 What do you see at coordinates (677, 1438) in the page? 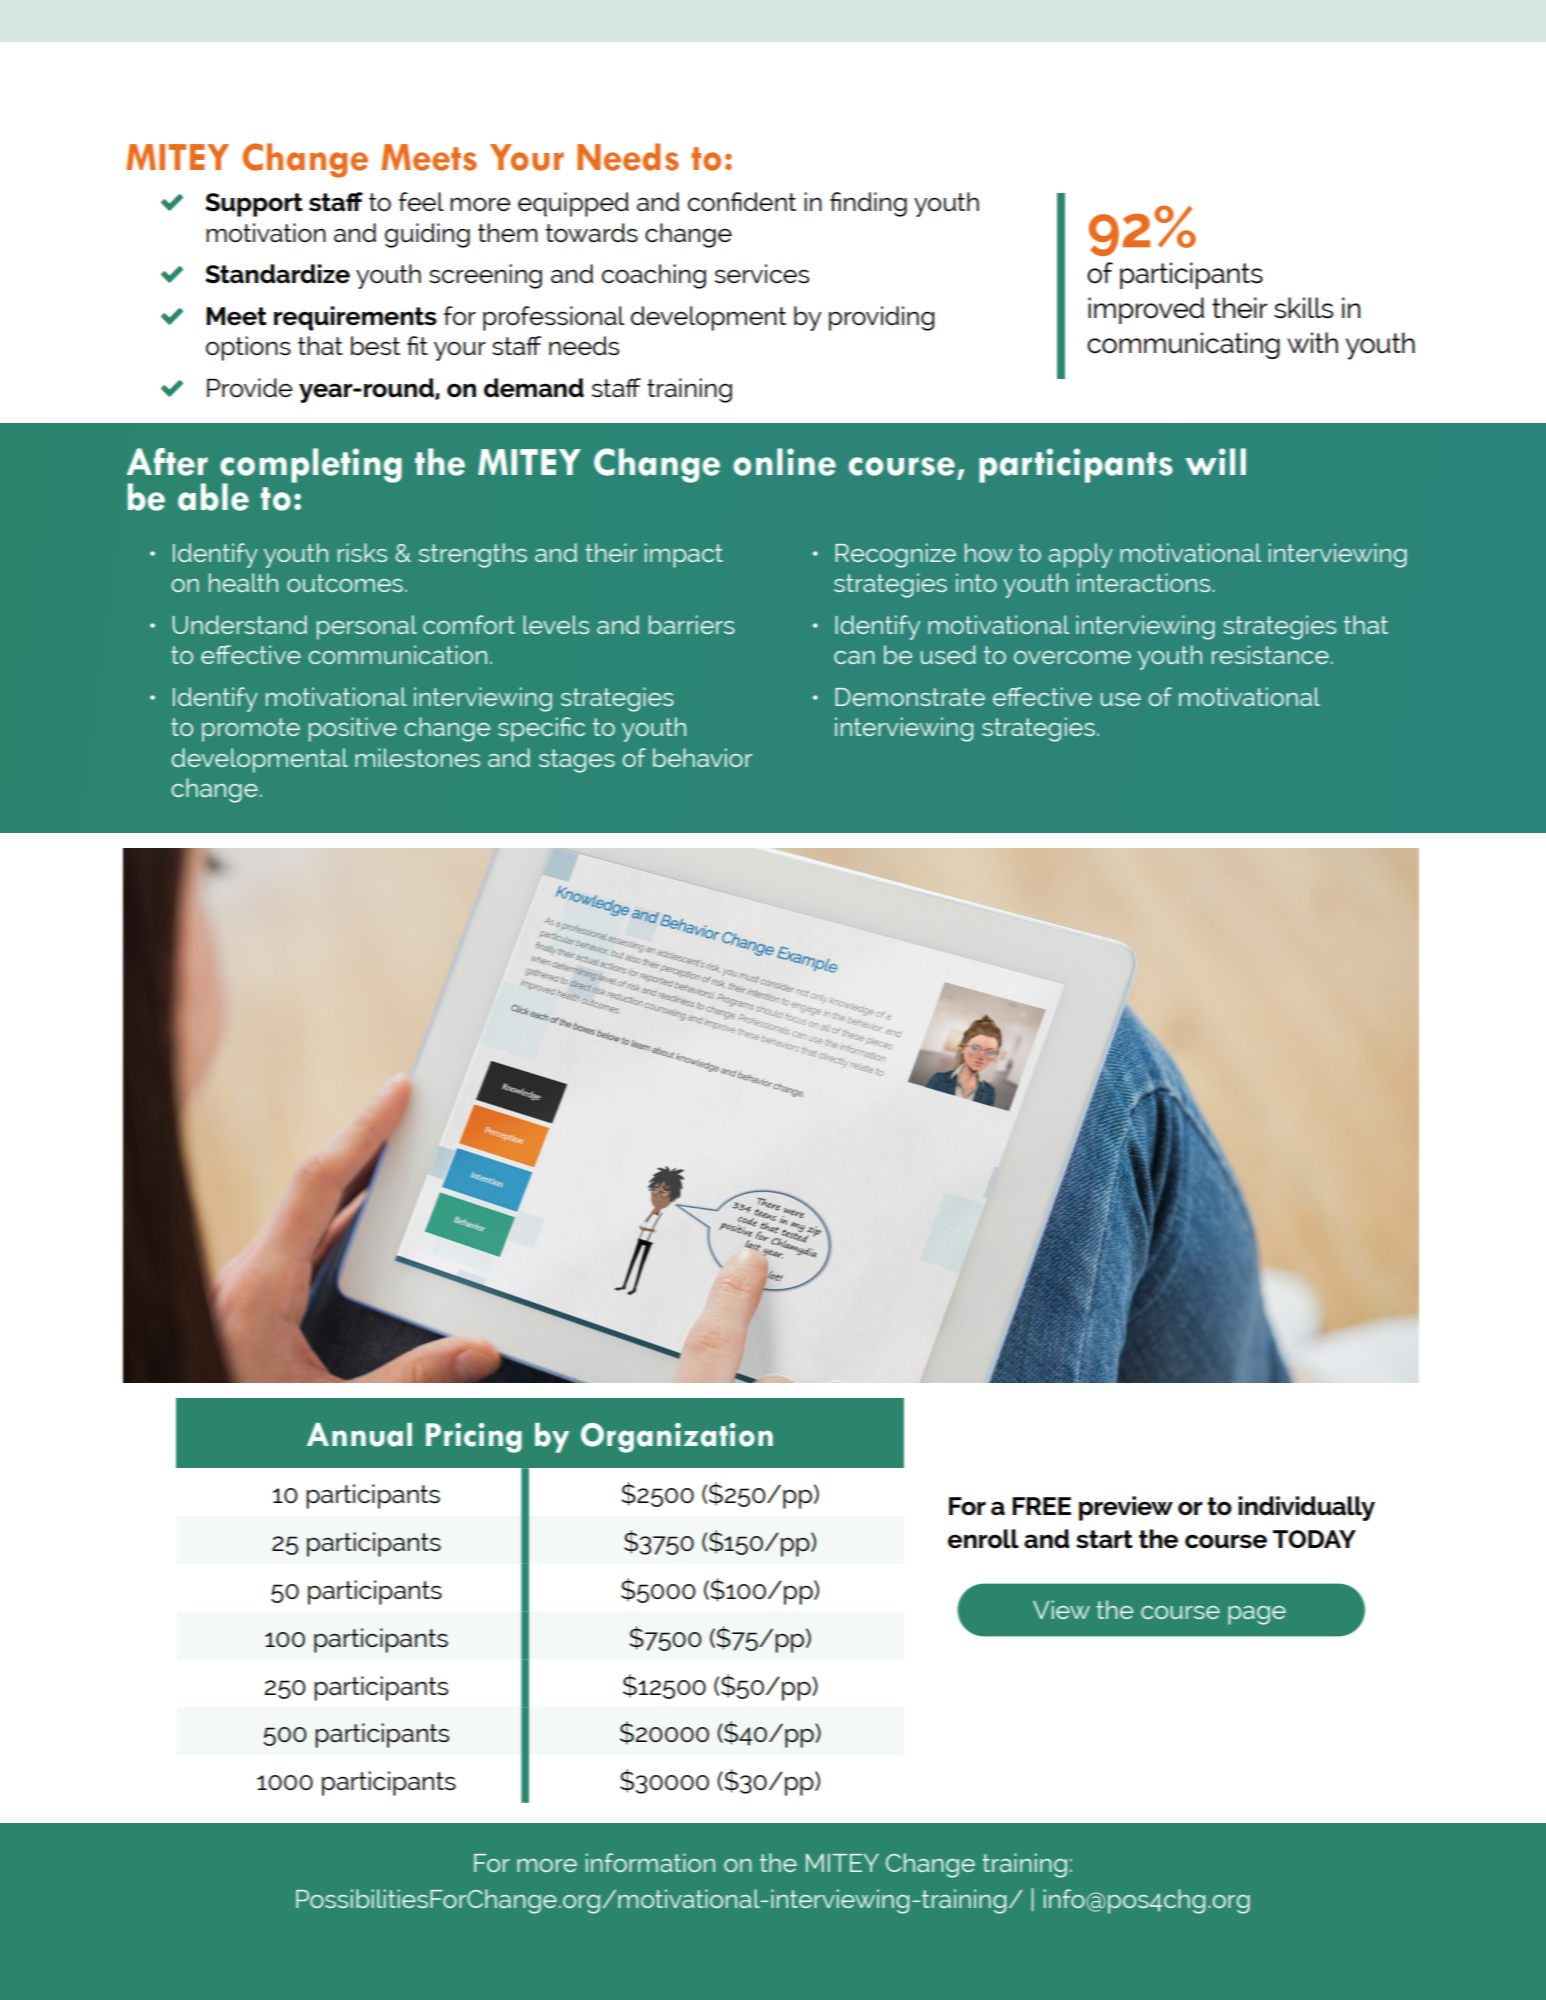
I see `Organization` at bounding box center [677, 1438].
